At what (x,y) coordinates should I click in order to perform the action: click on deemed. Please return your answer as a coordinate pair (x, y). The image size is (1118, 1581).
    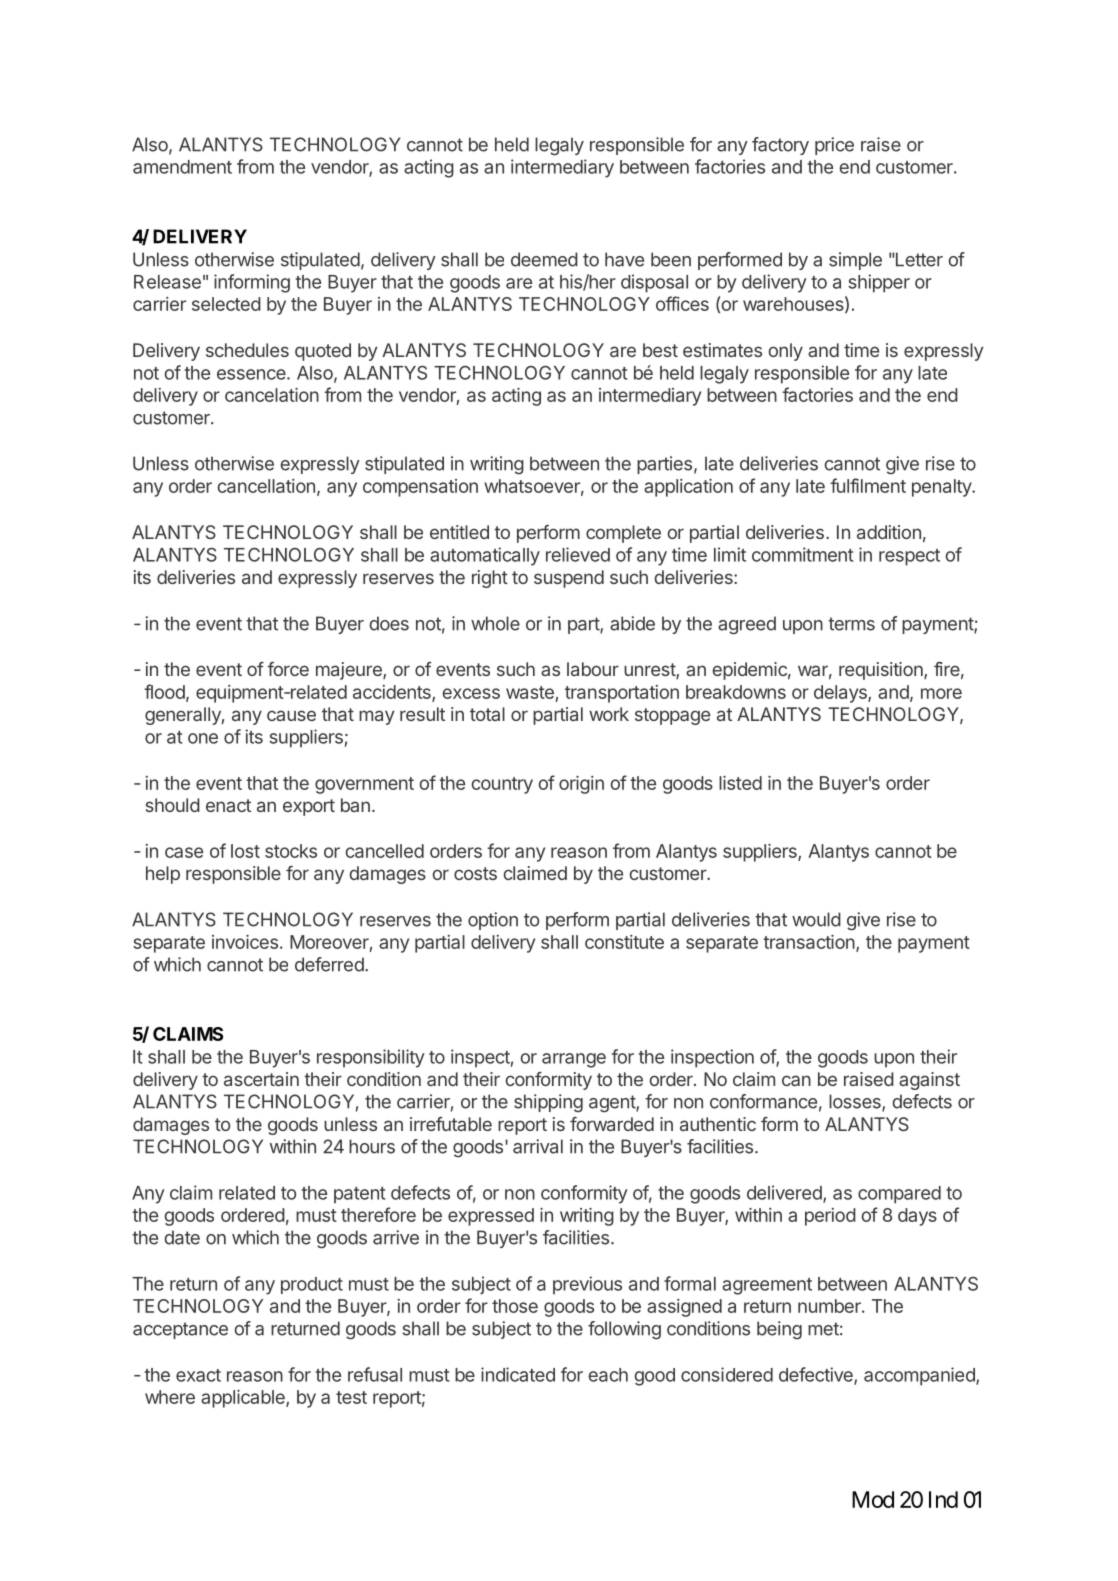
    Looking at the image, I should click on (544, 259).
